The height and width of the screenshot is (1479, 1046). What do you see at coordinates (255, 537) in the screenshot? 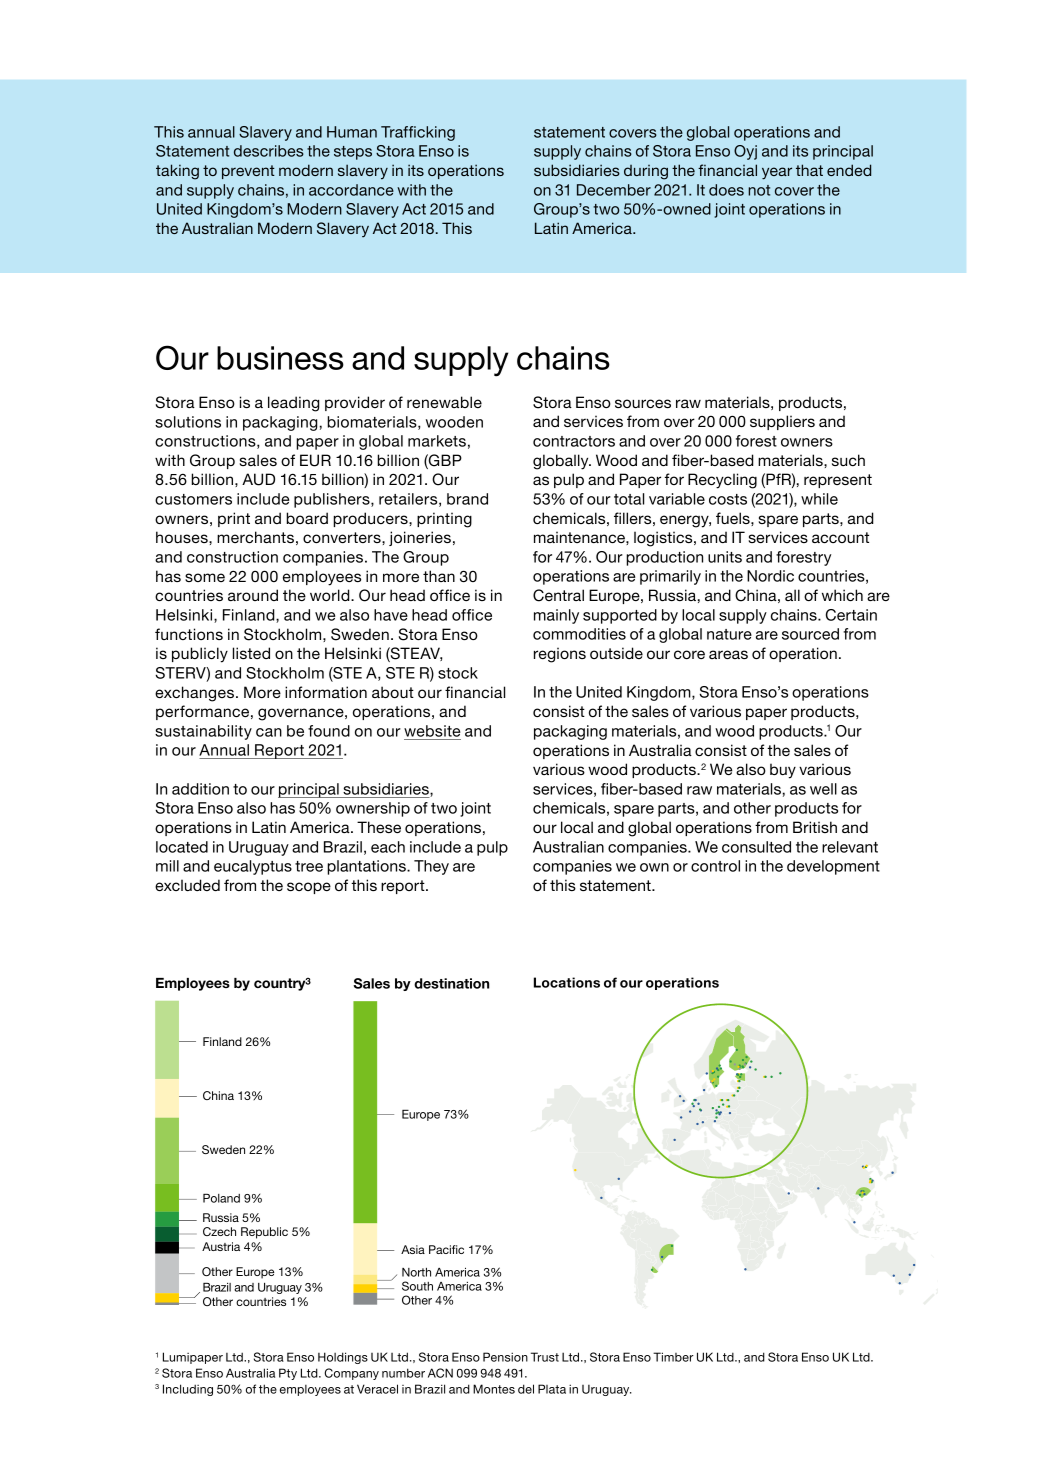
I see `merchants` at bounding box center [255, 537].
